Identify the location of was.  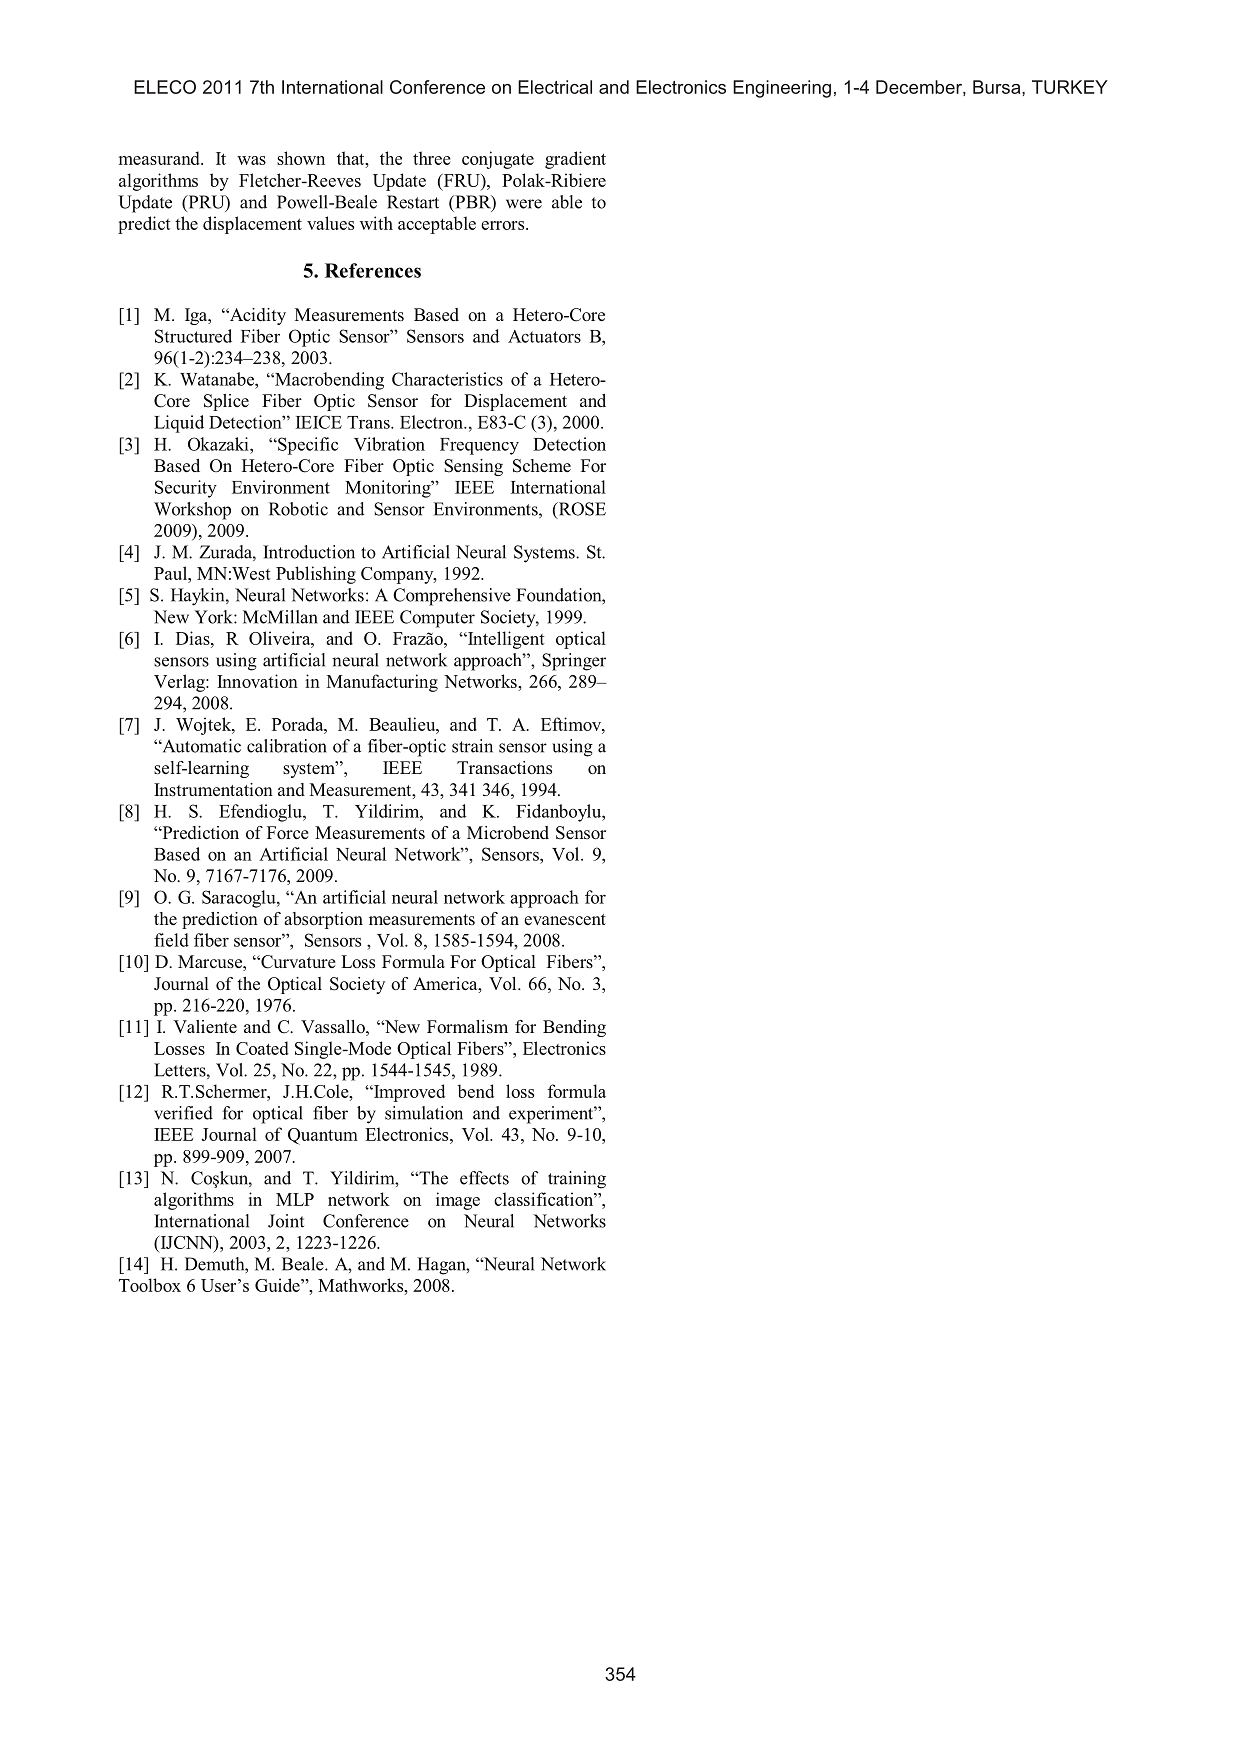
(251, 160).
